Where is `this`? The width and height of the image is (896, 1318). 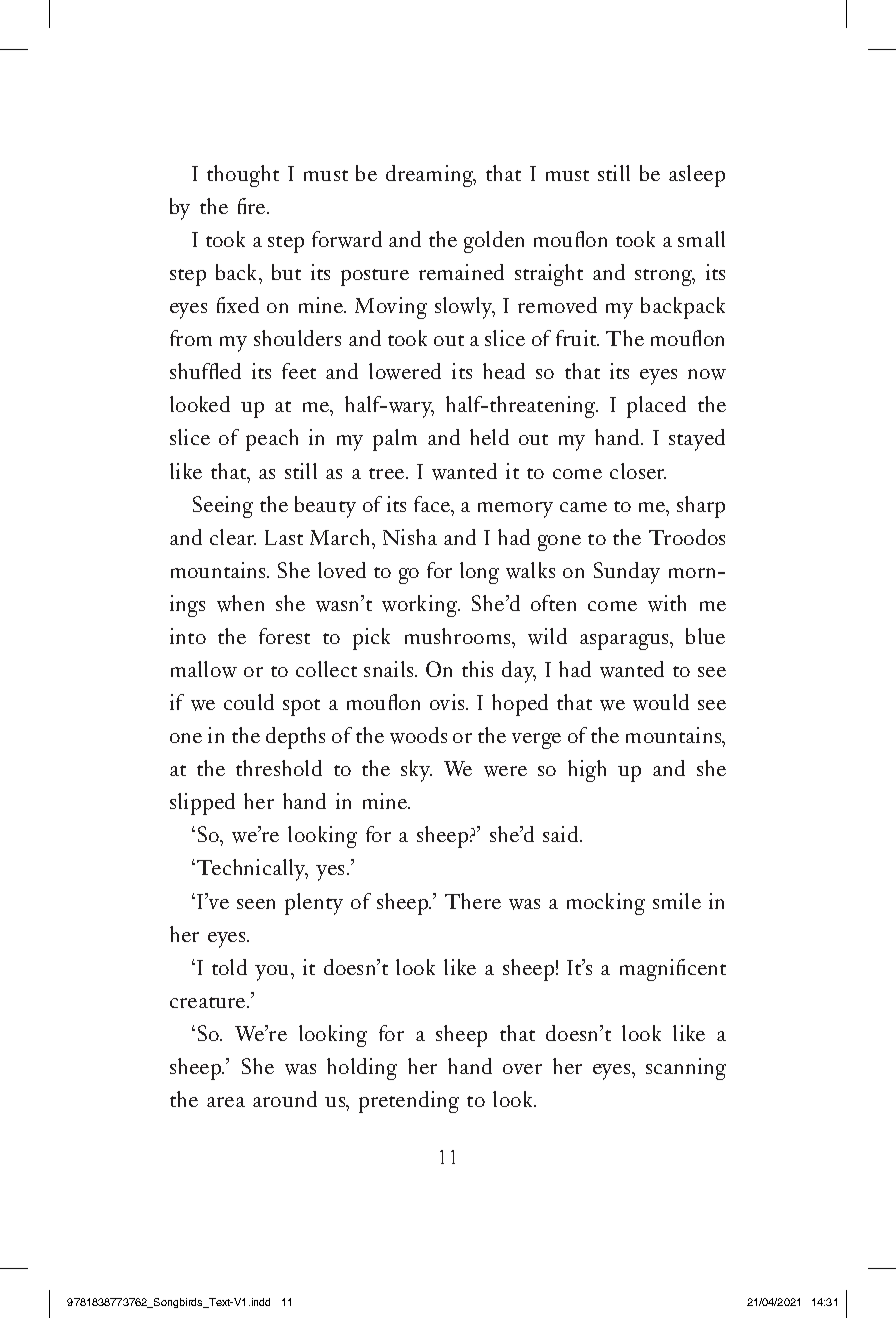 this is located at coordinates (477, 669).
